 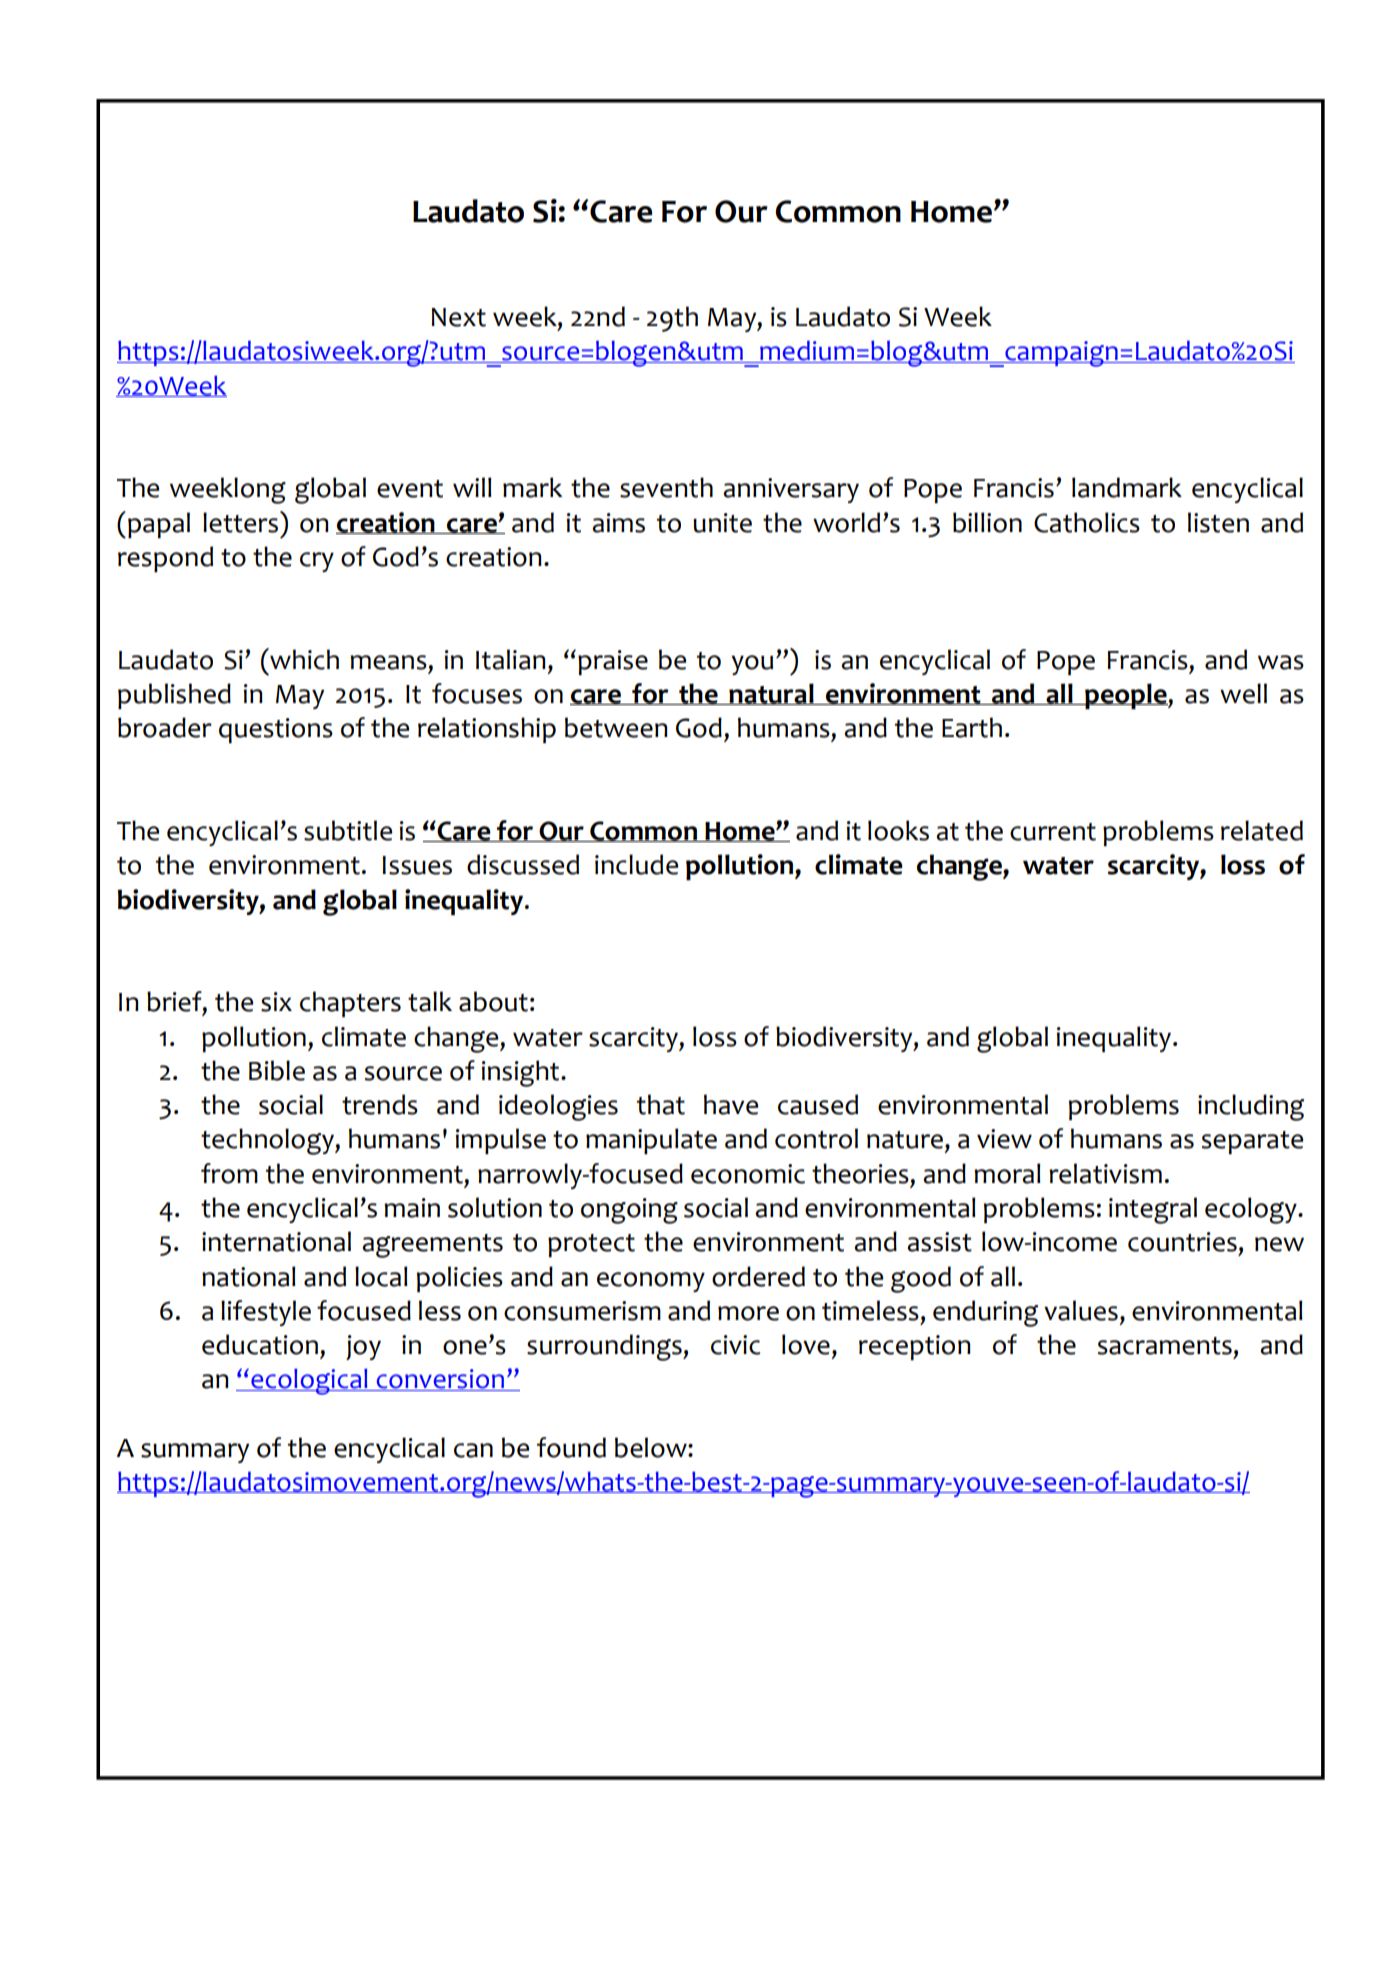 I want to click on people, so click(x=1126, y=696).
